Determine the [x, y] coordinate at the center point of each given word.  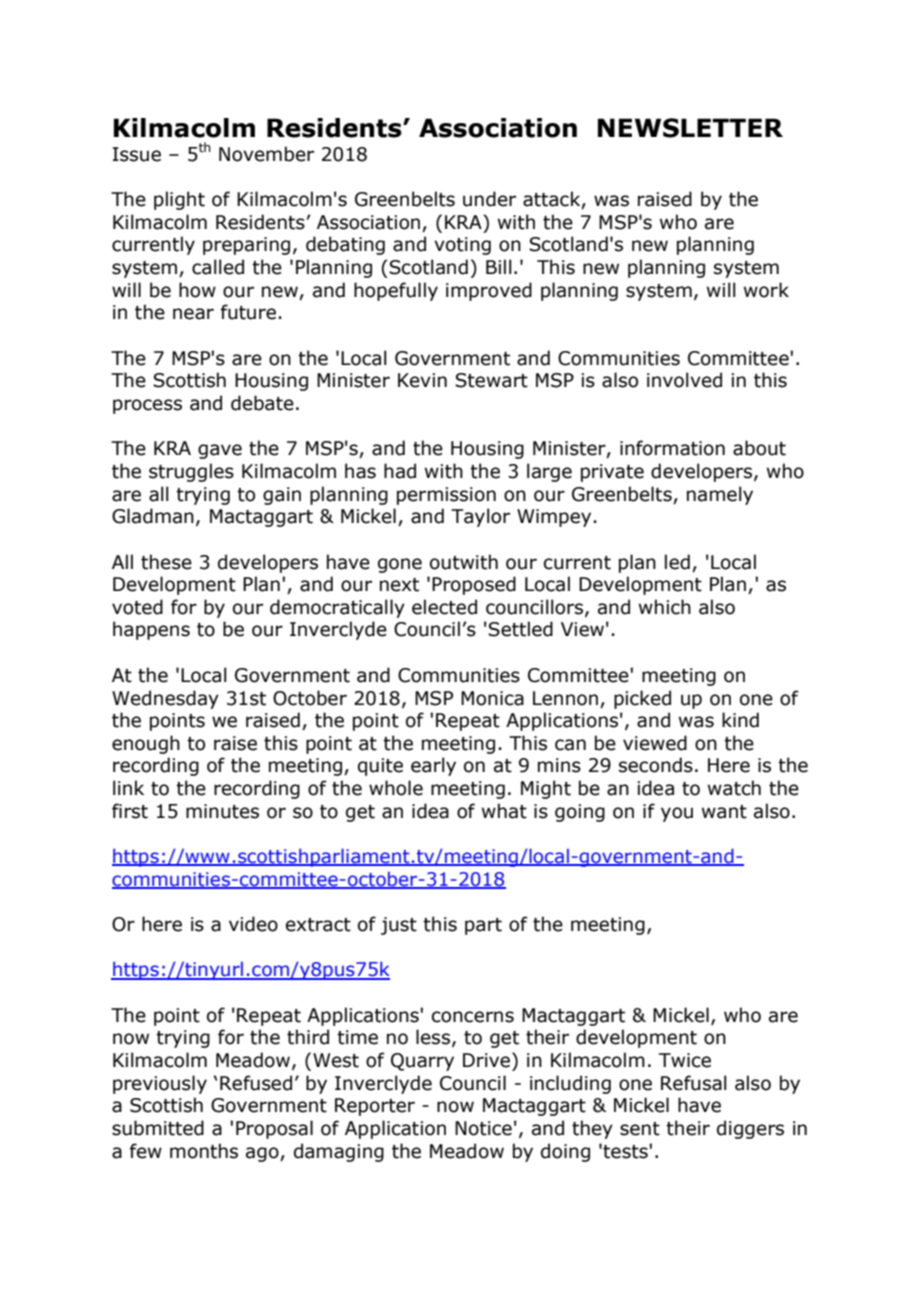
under [489, 199]
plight [179, 200]
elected [444, 607]
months [204, 1151]
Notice [483, 1128]
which [665, 607]
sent [640, 1129]
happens [151, 630]
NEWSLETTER [690, 128]
